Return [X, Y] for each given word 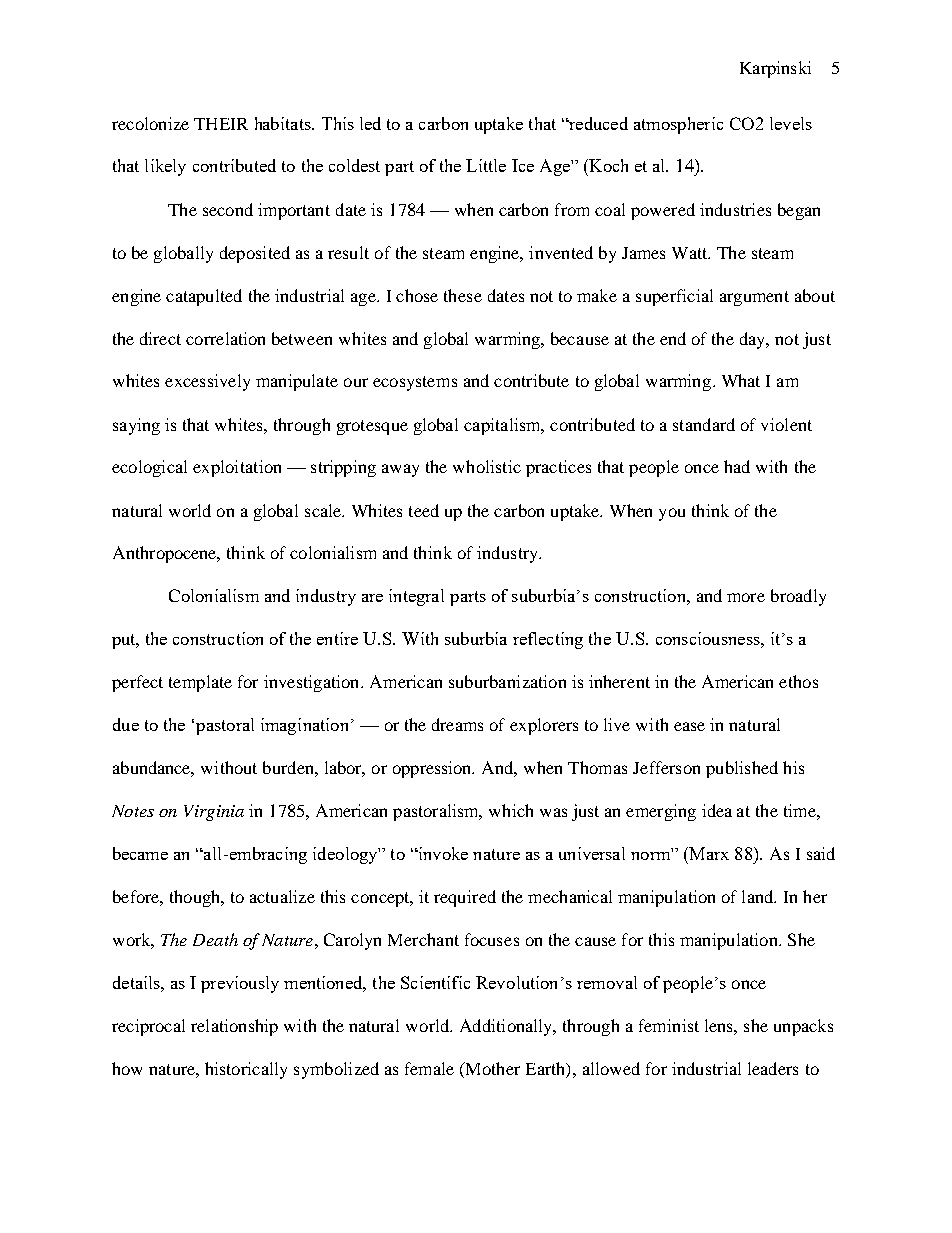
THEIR [221, 124]
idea [717, 810]
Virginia [214, 813]
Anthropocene [166, 554]
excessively [207, 382]
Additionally [507, 1027]
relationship [234, 1027]
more [746, 597]
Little [486, 165]
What [741, 380]
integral [416, 597]
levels [791, 123]
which [511, 810]
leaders [773, 1068]
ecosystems [415, 383]
